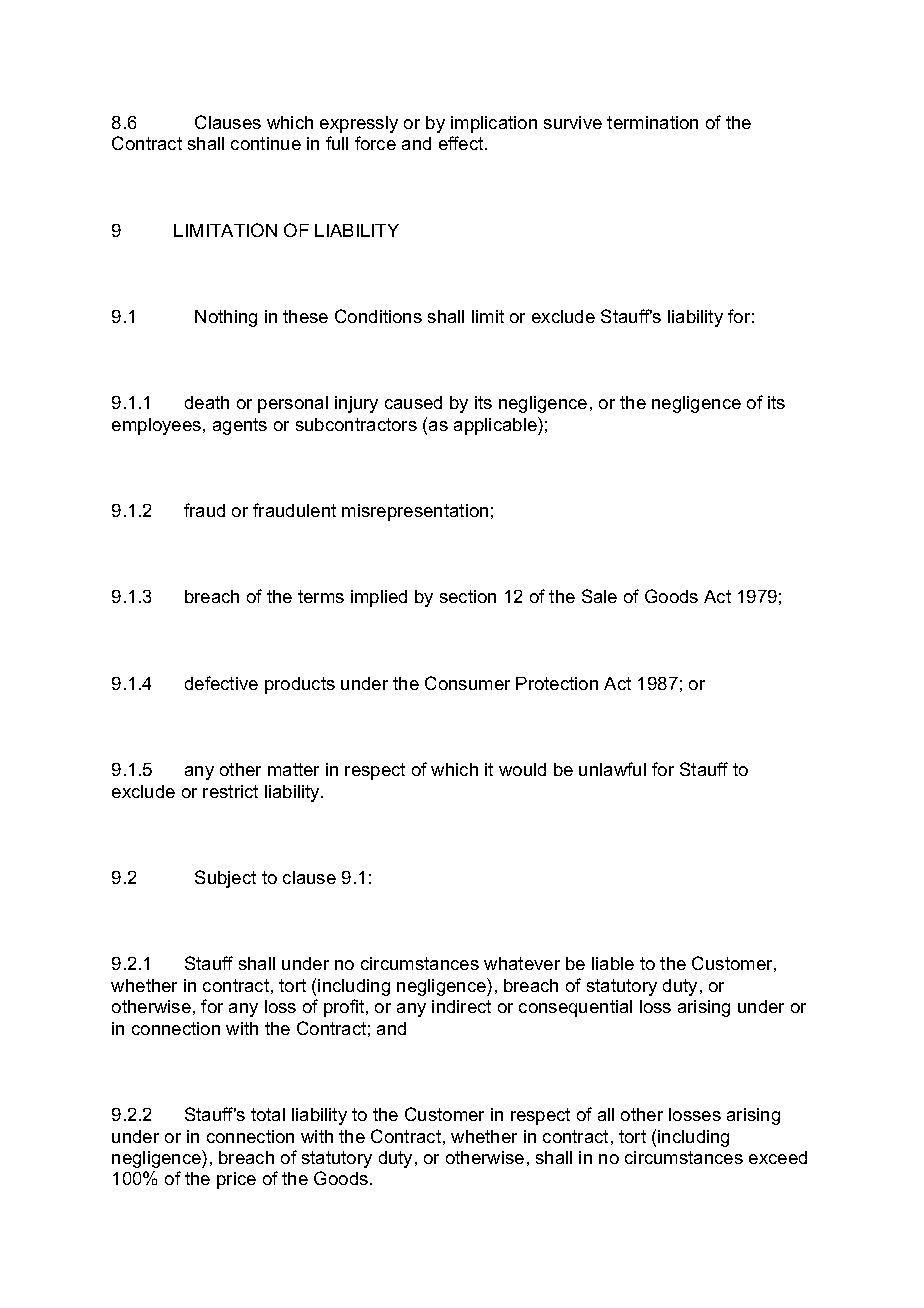  I want to click on liable, so click(613, 963).
